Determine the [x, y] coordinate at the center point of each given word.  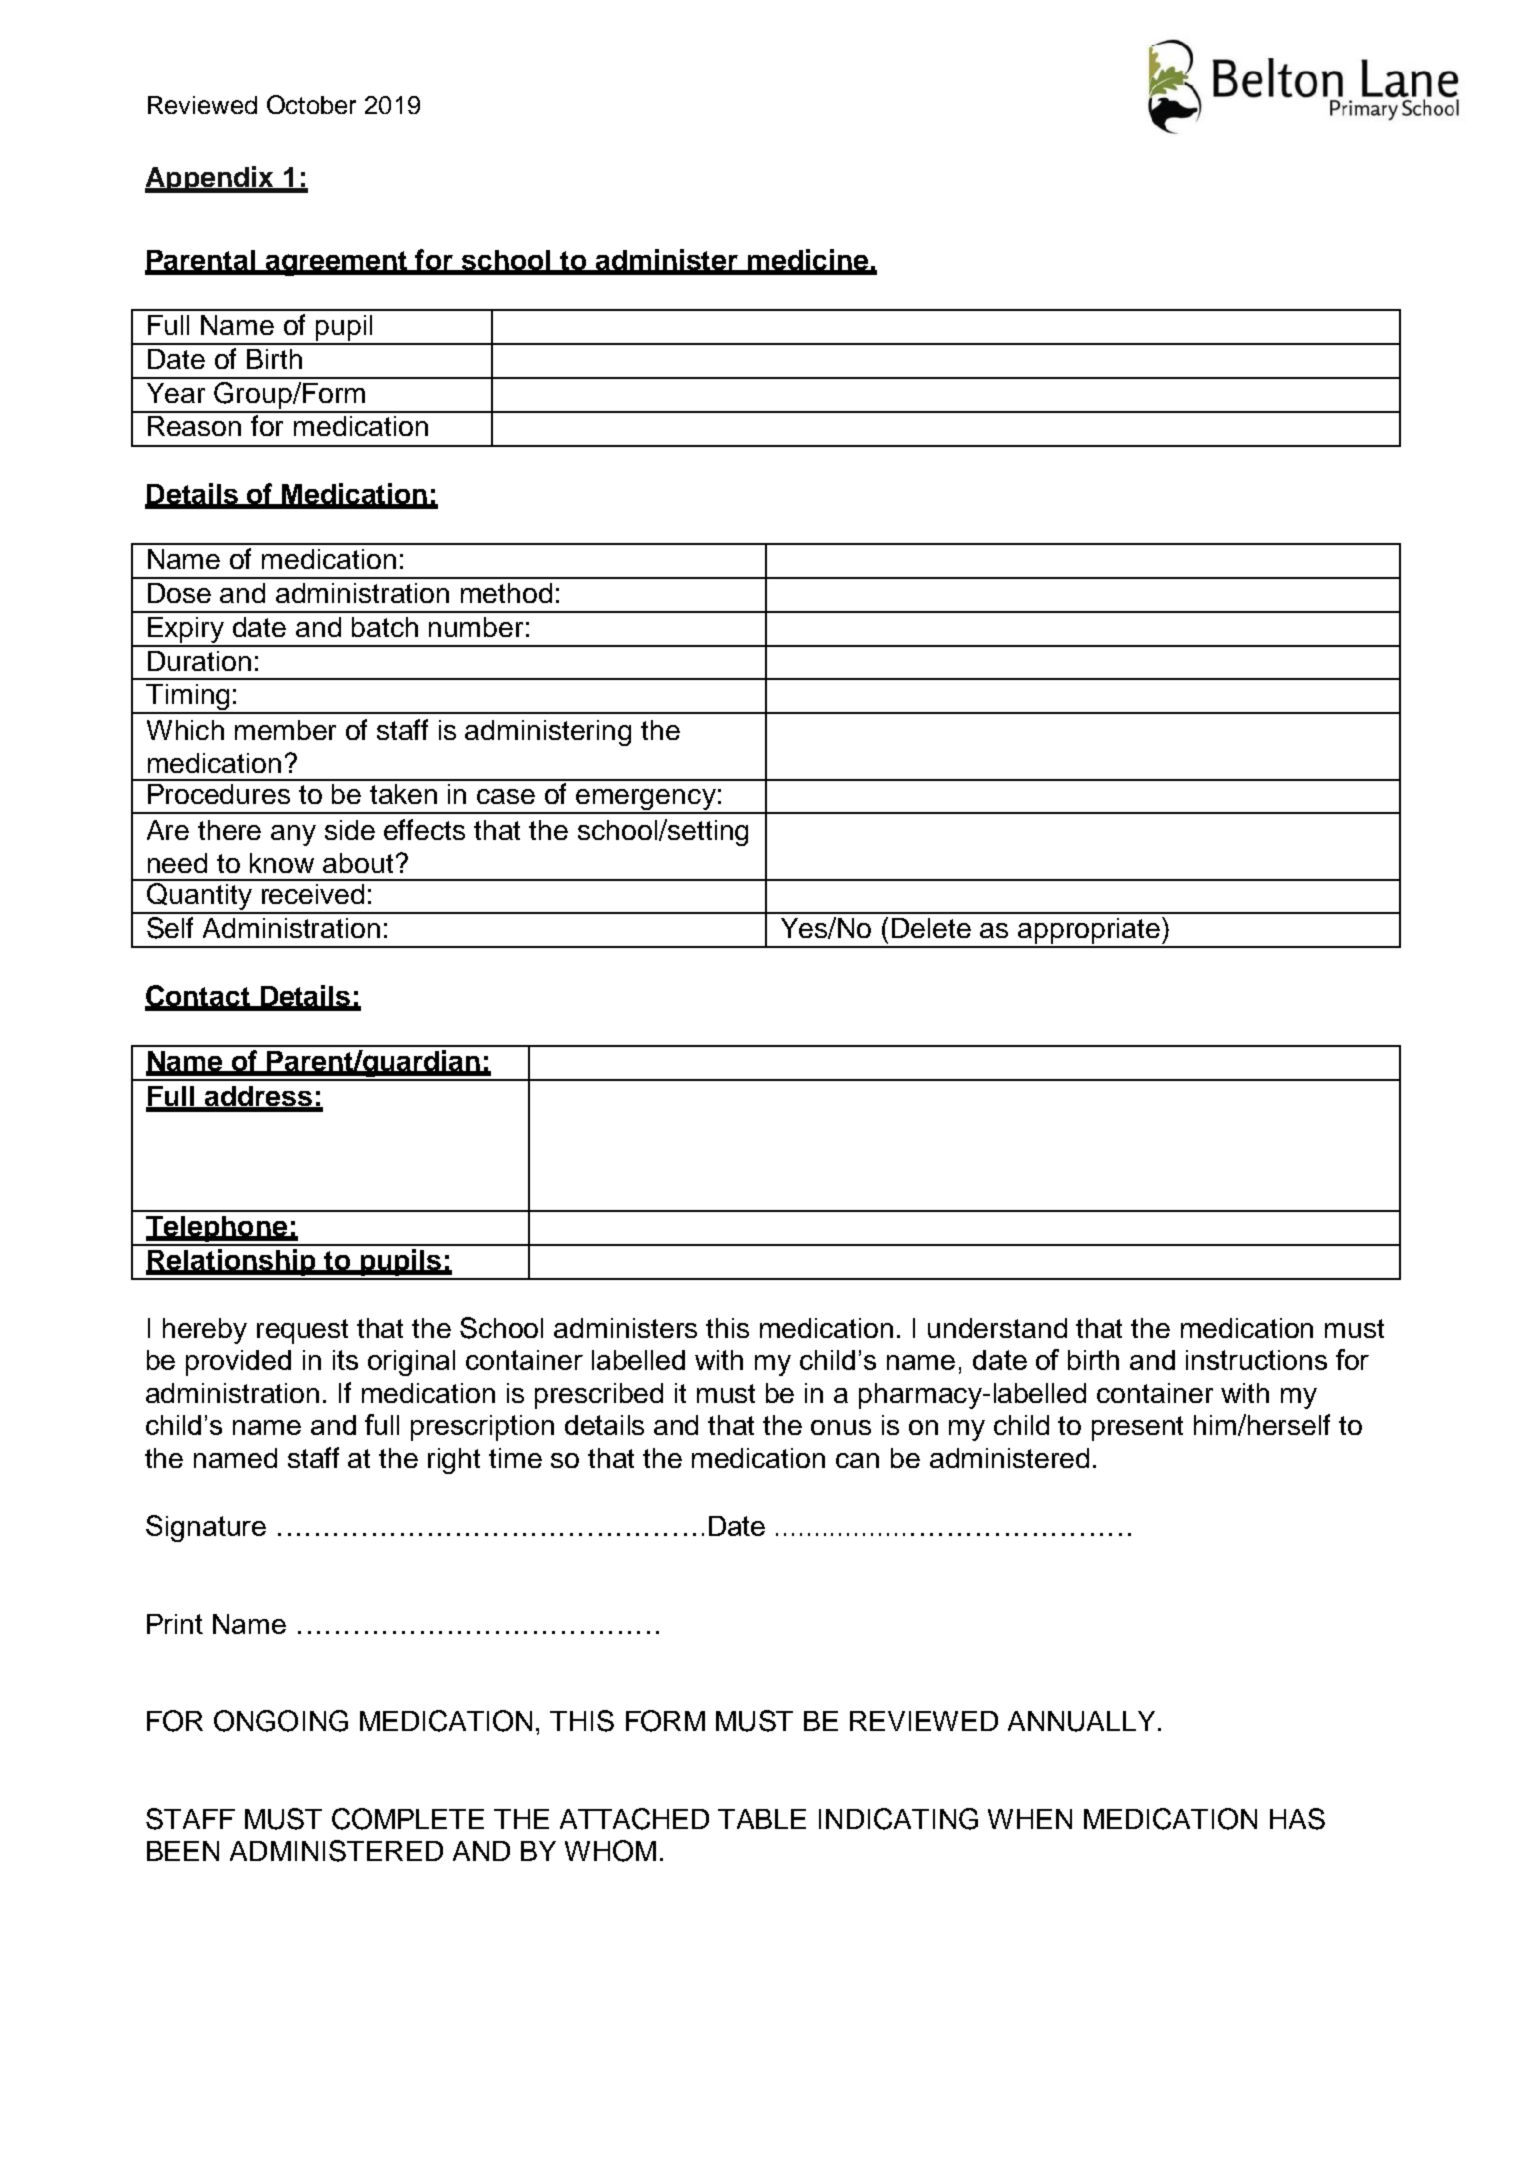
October [311, 104]
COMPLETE [408, 1819]
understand [997, 1328]
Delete [931, 928]
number [476, 627]
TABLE [762, 1819]
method [506, 593]
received [313, 894]
